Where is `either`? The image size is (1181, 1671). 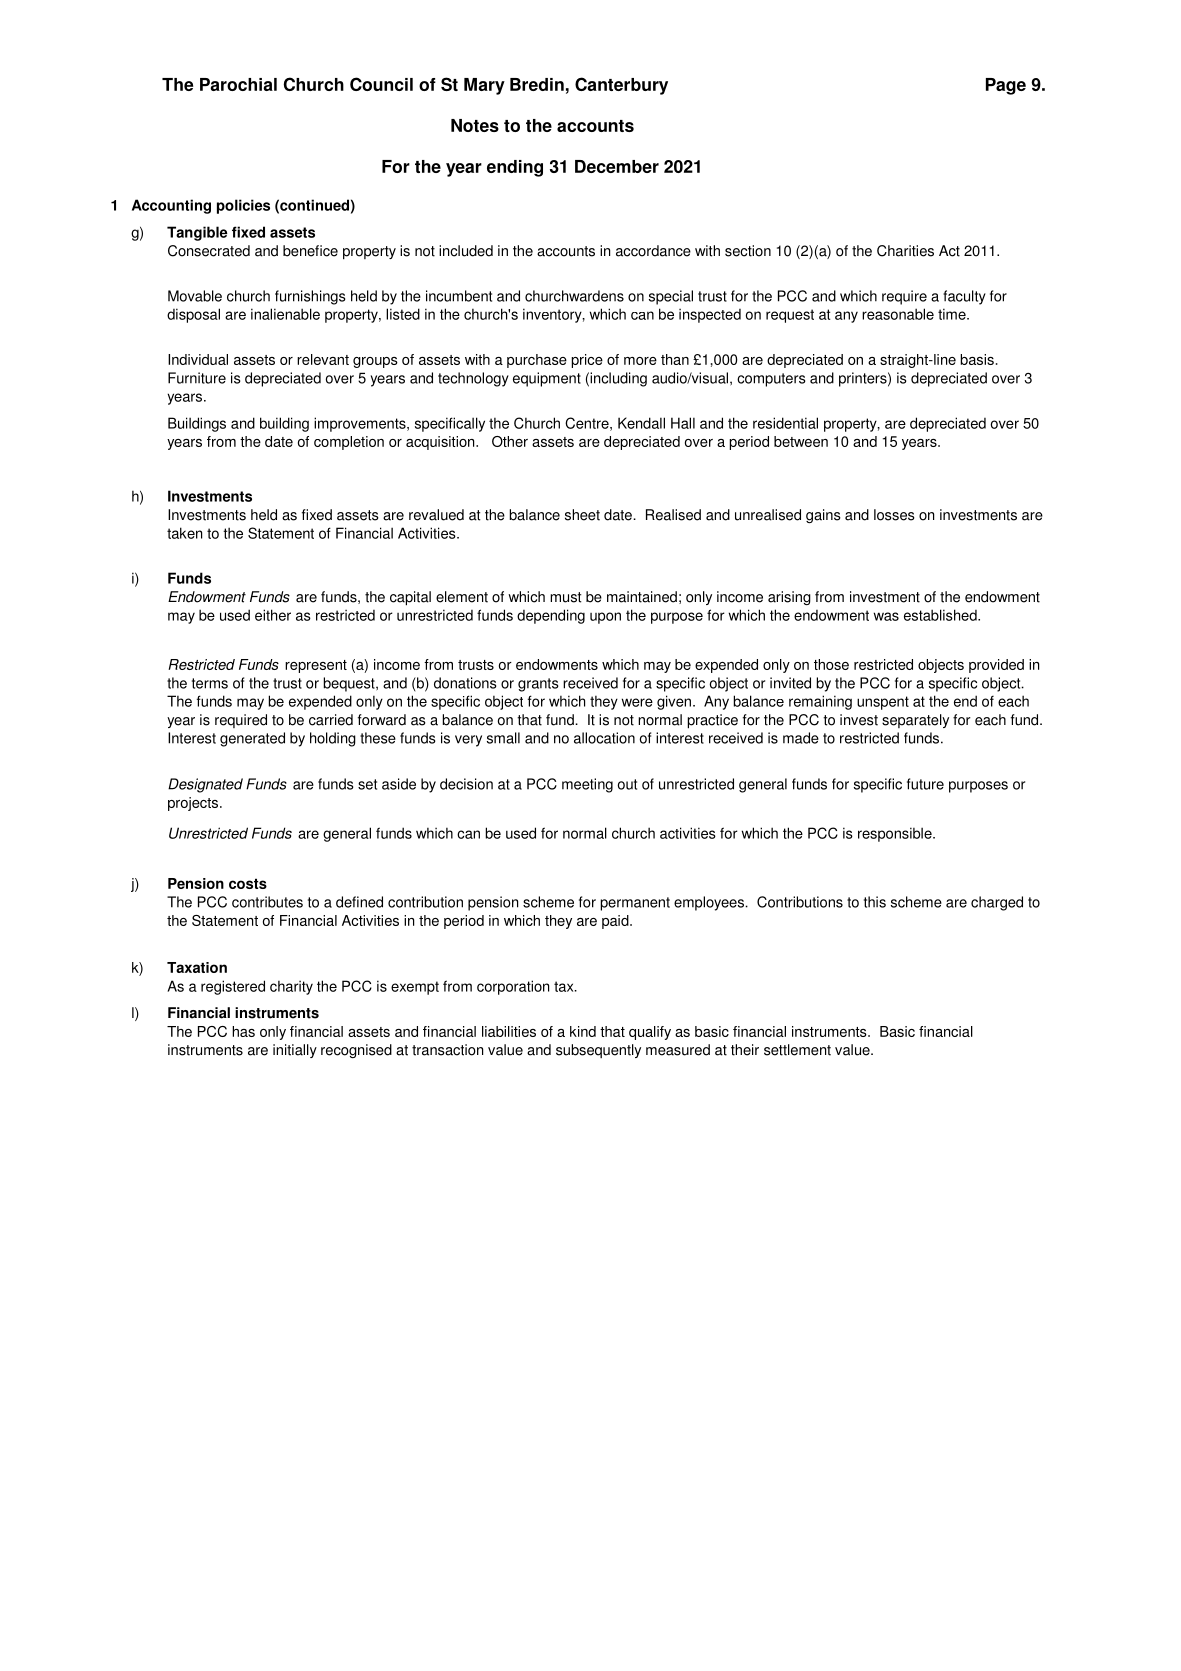
either is located at coordinates (273, 615).
